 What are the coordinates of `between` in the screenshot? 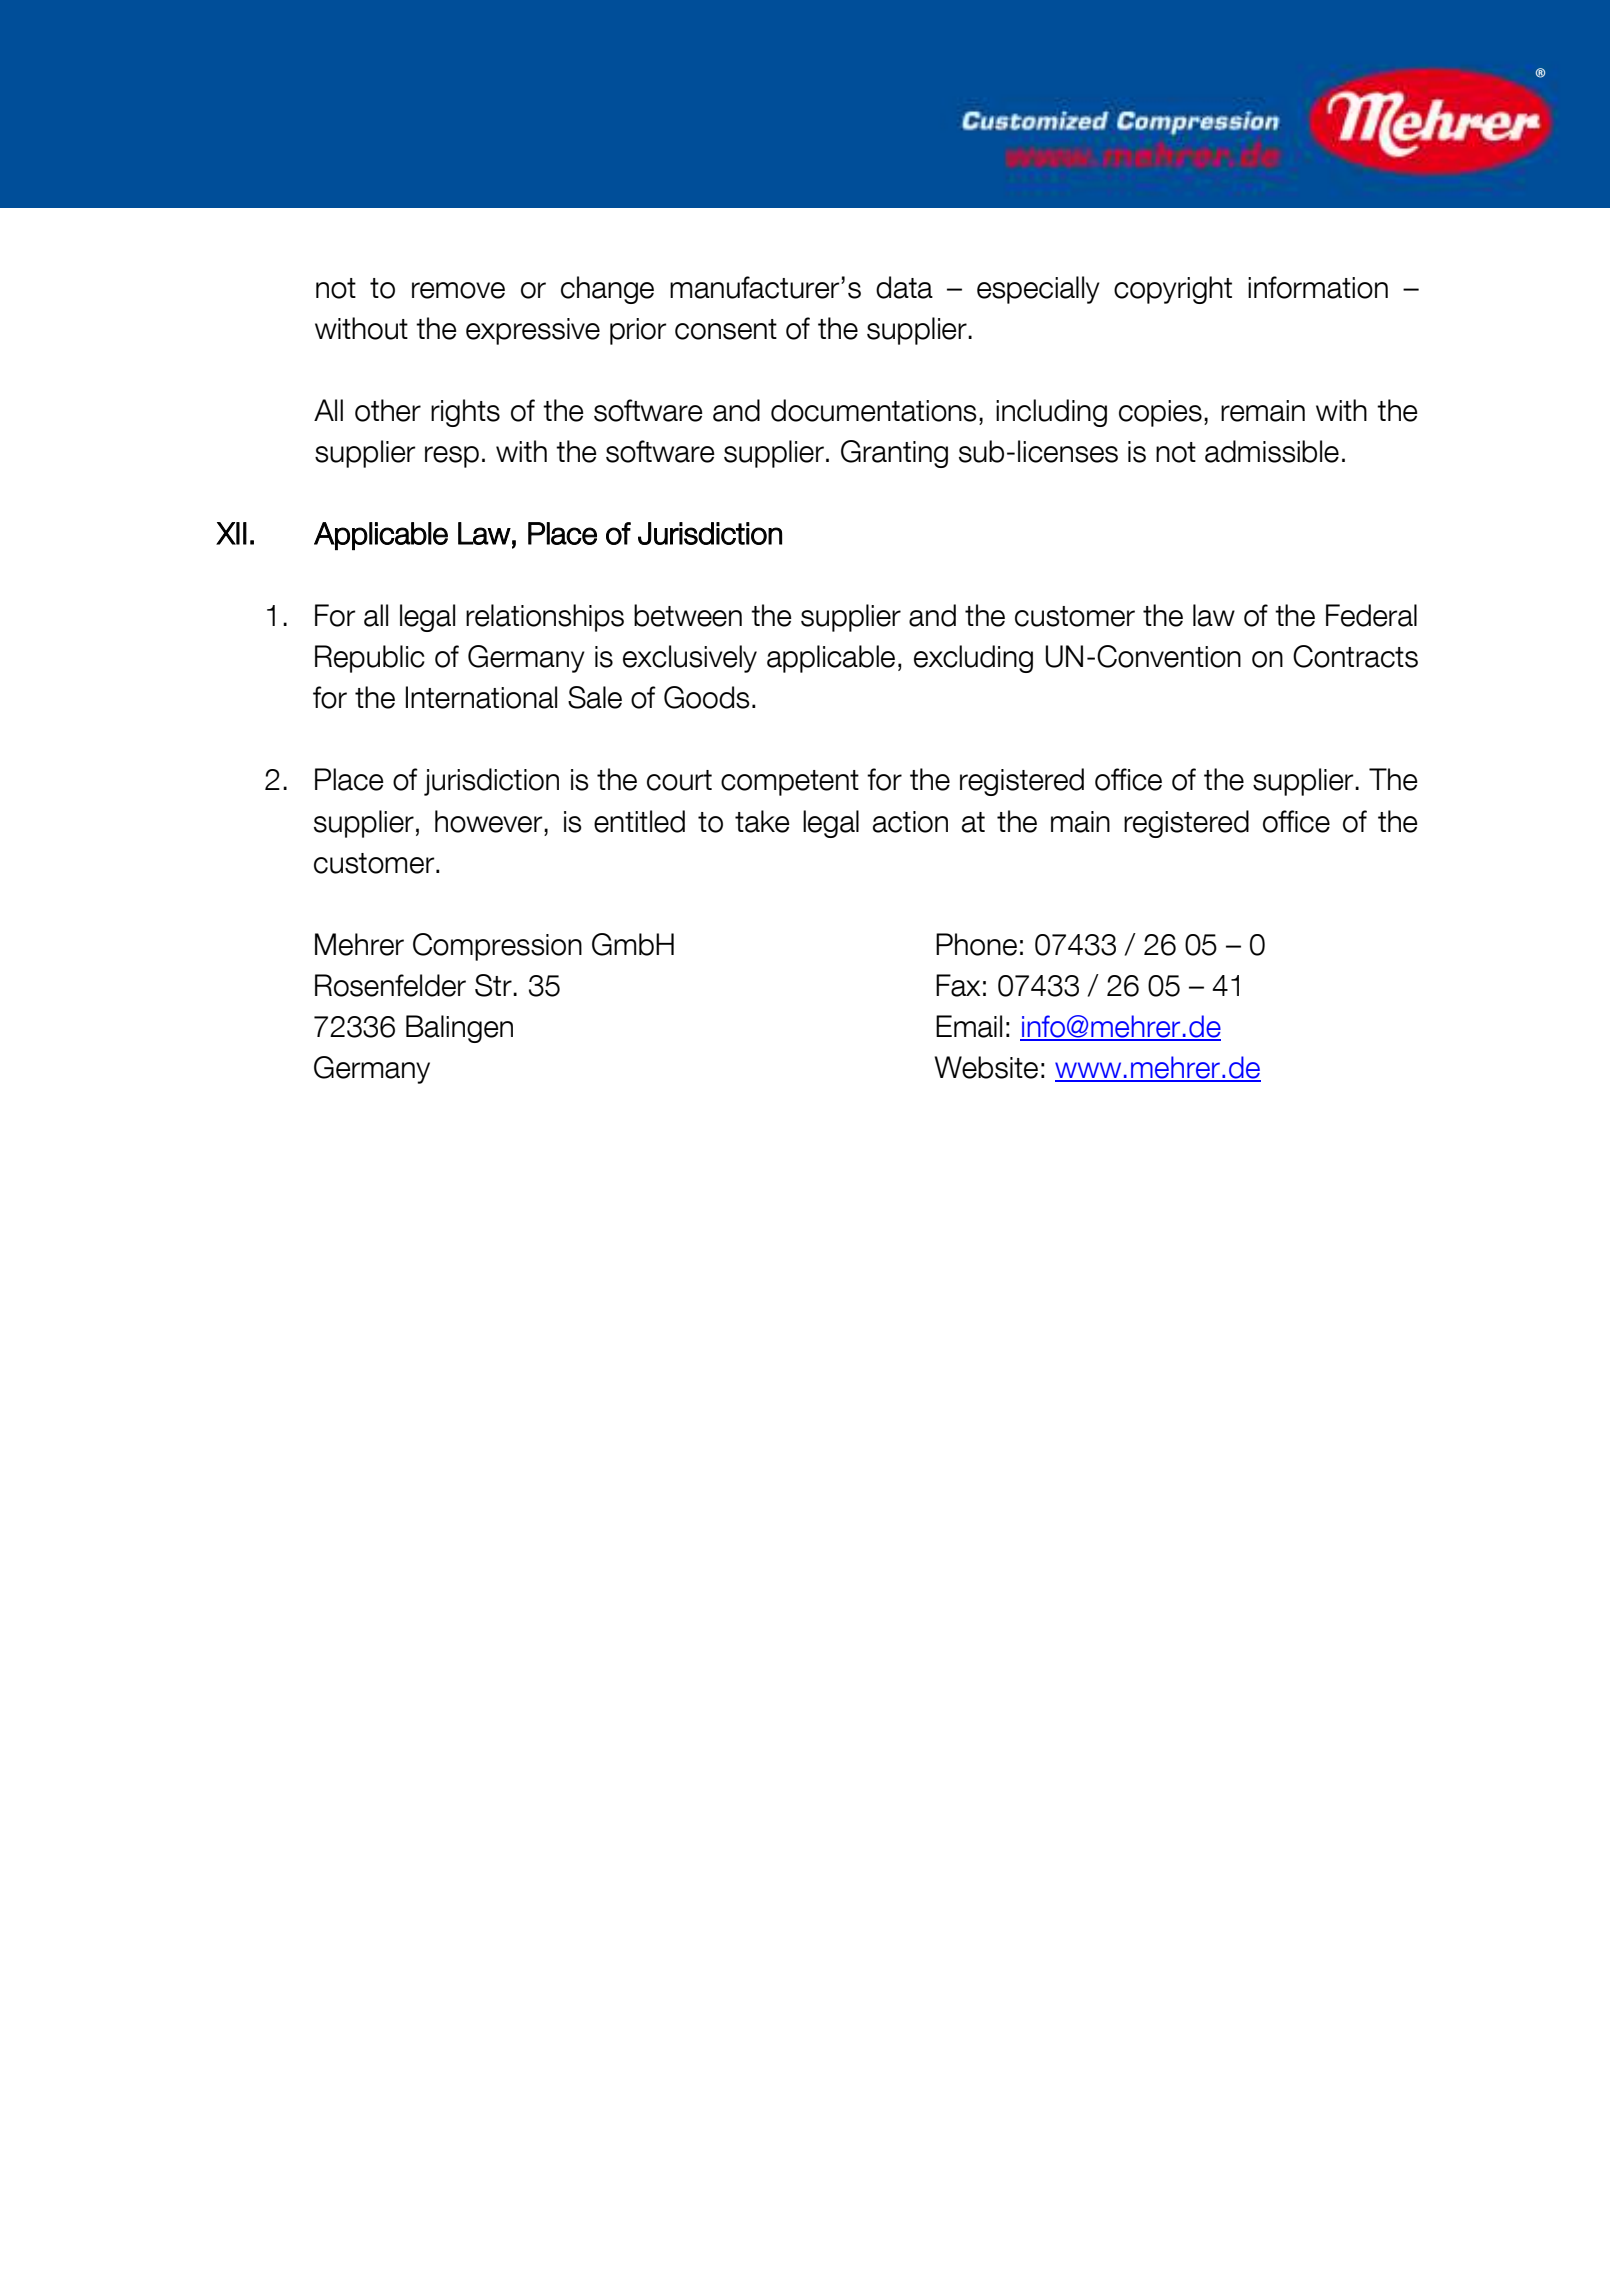 It's located at (688, 615).
